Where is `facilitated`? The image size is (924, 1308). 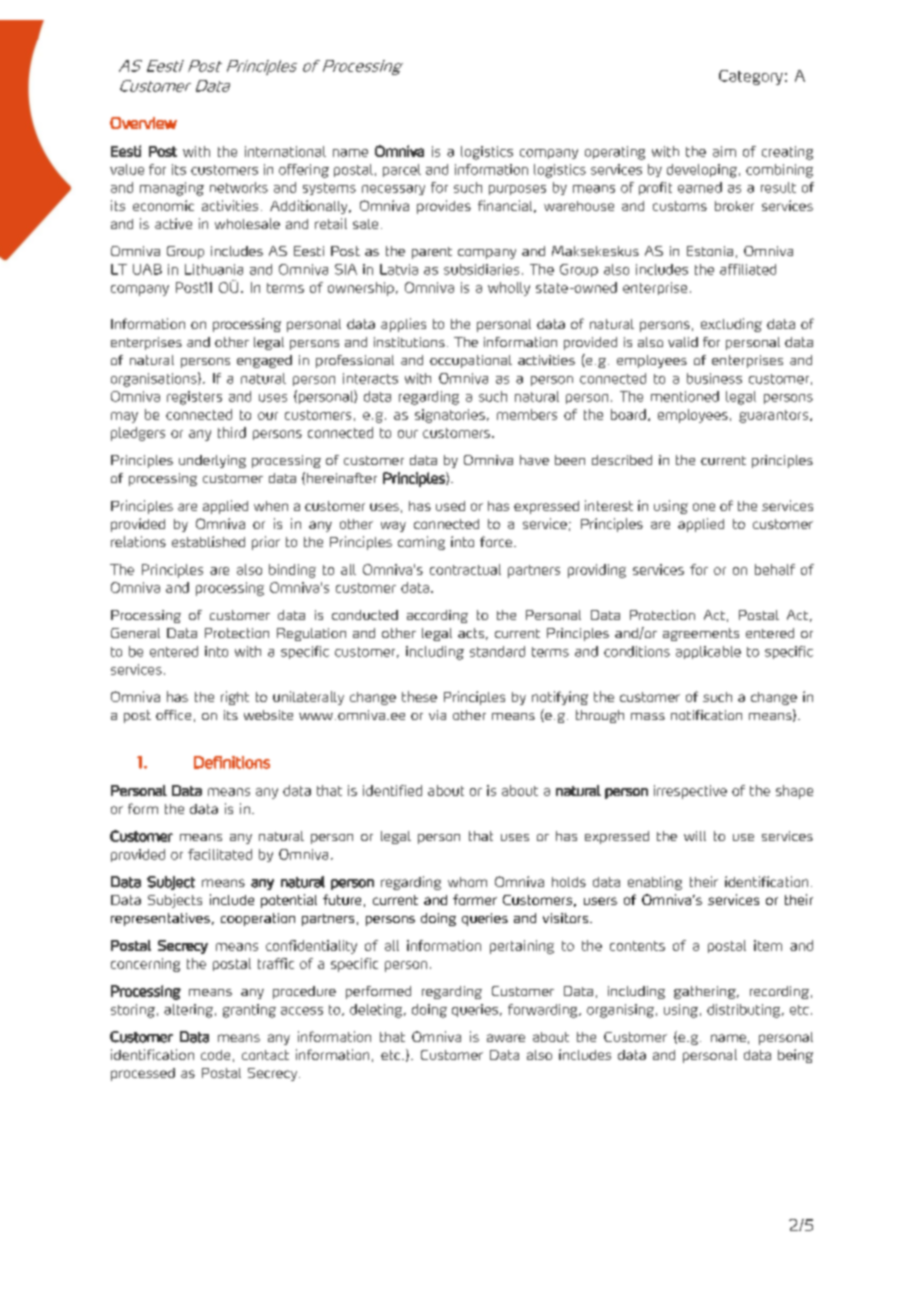
facilitated is located at coordinates (220, 854).
